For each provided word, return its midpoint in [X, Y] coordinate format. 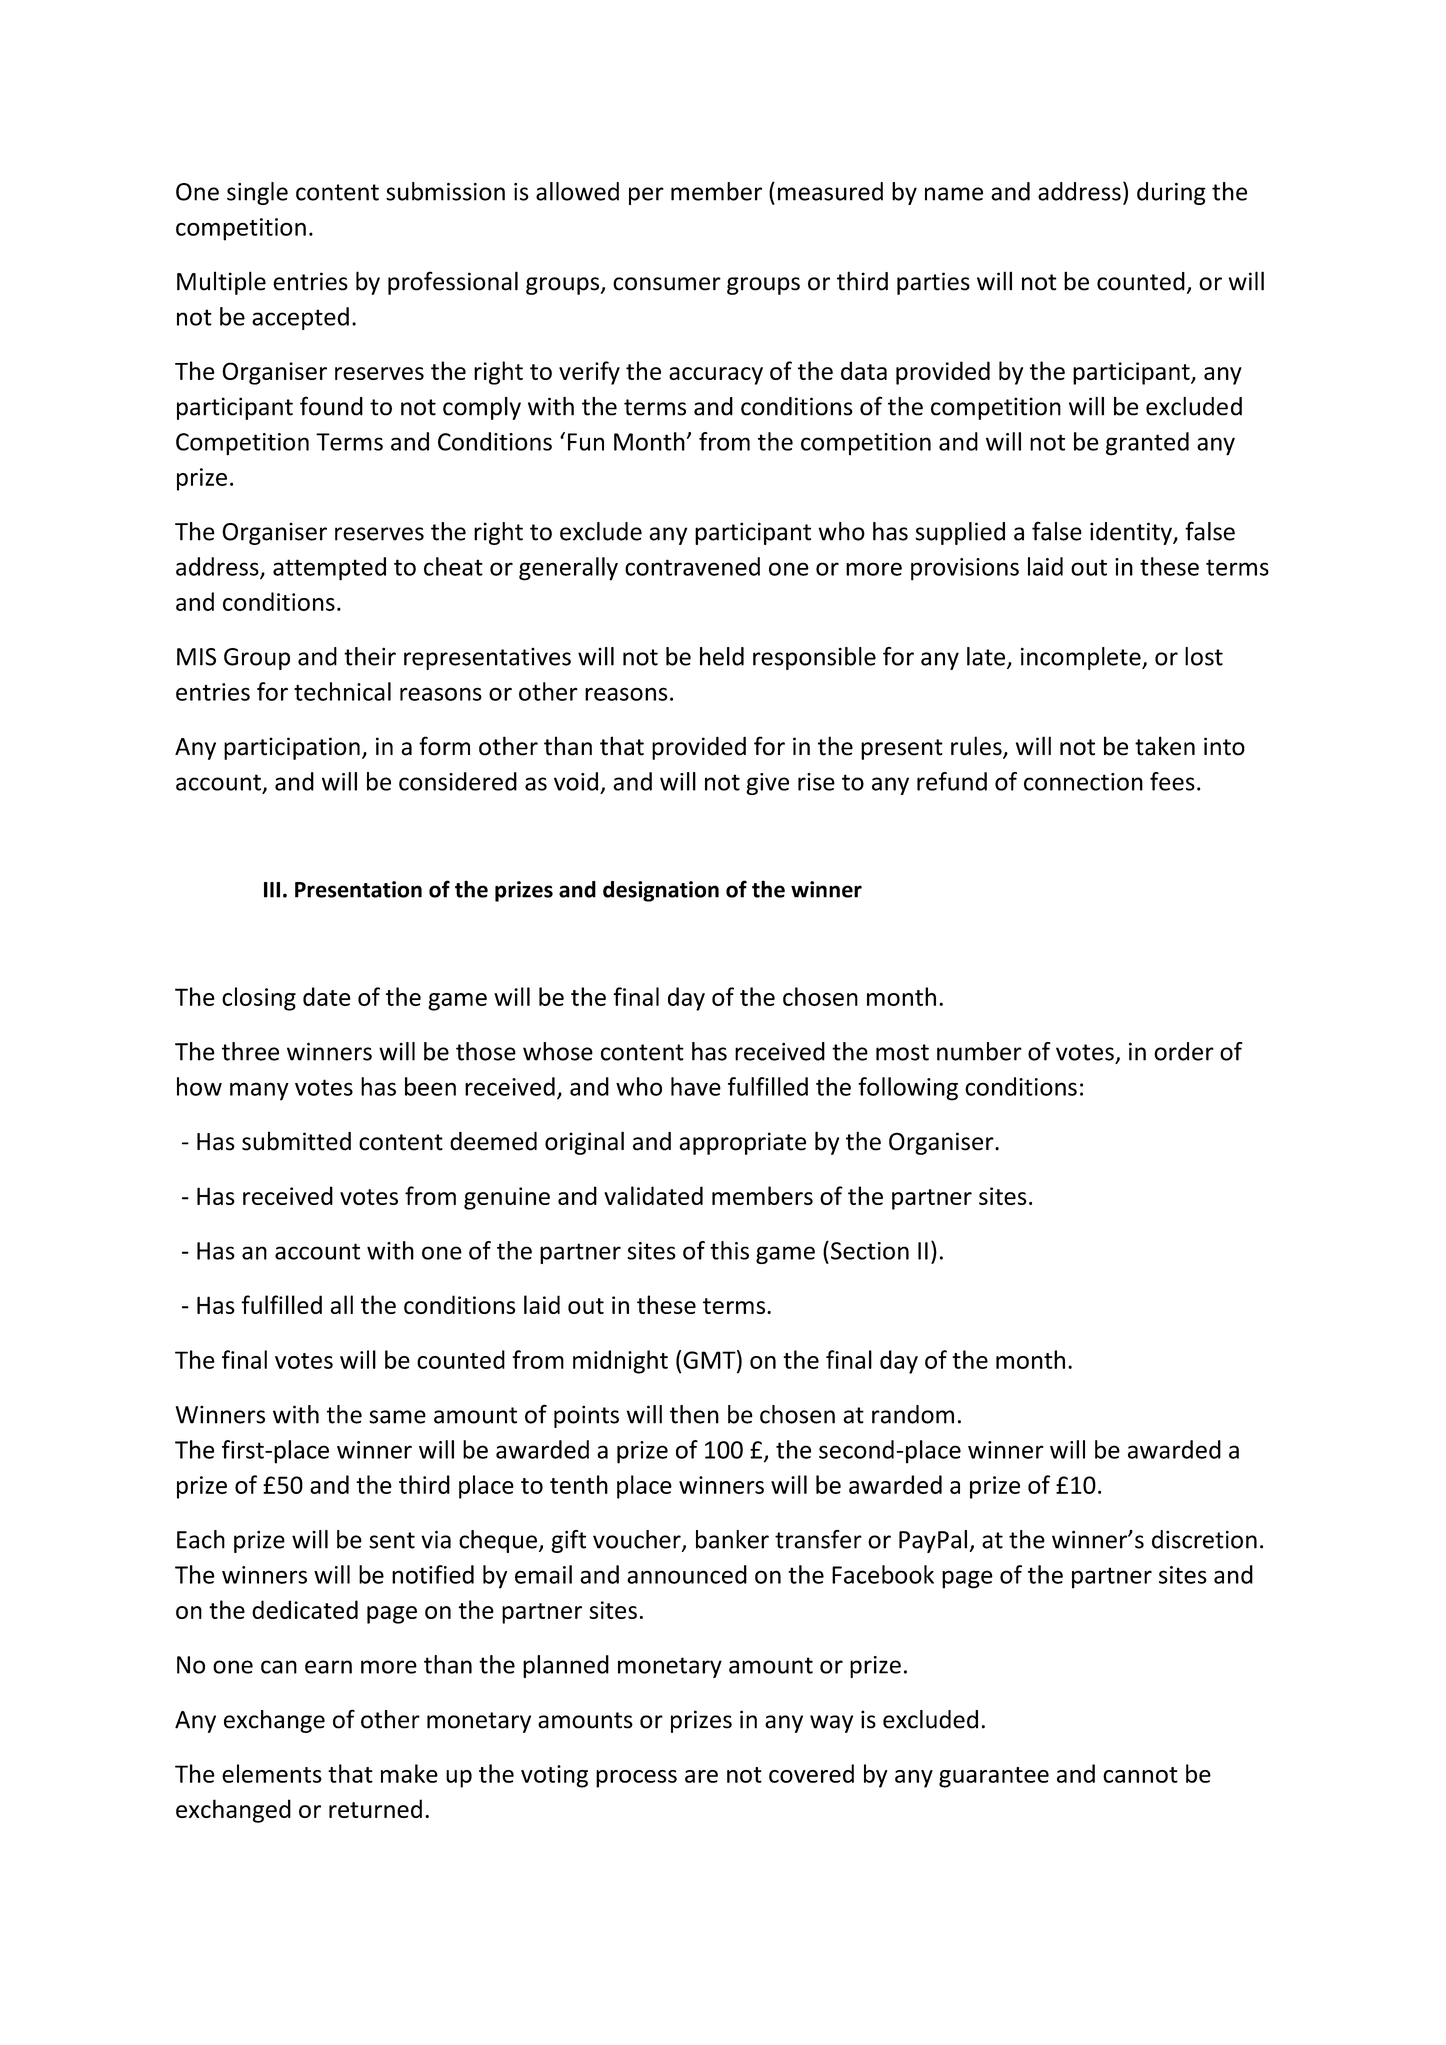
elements [272, 1773]
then [694, 1414]
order [1184, 1051]
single [257, 193]
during [1171, 193]
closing [259, 999]
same [397, 1417]
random [913, 1414]
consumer [667, 284]
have [696, 1086]
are [701, 1776]
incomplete [1082, 658]
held [722, 656]
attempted [329, 569]
